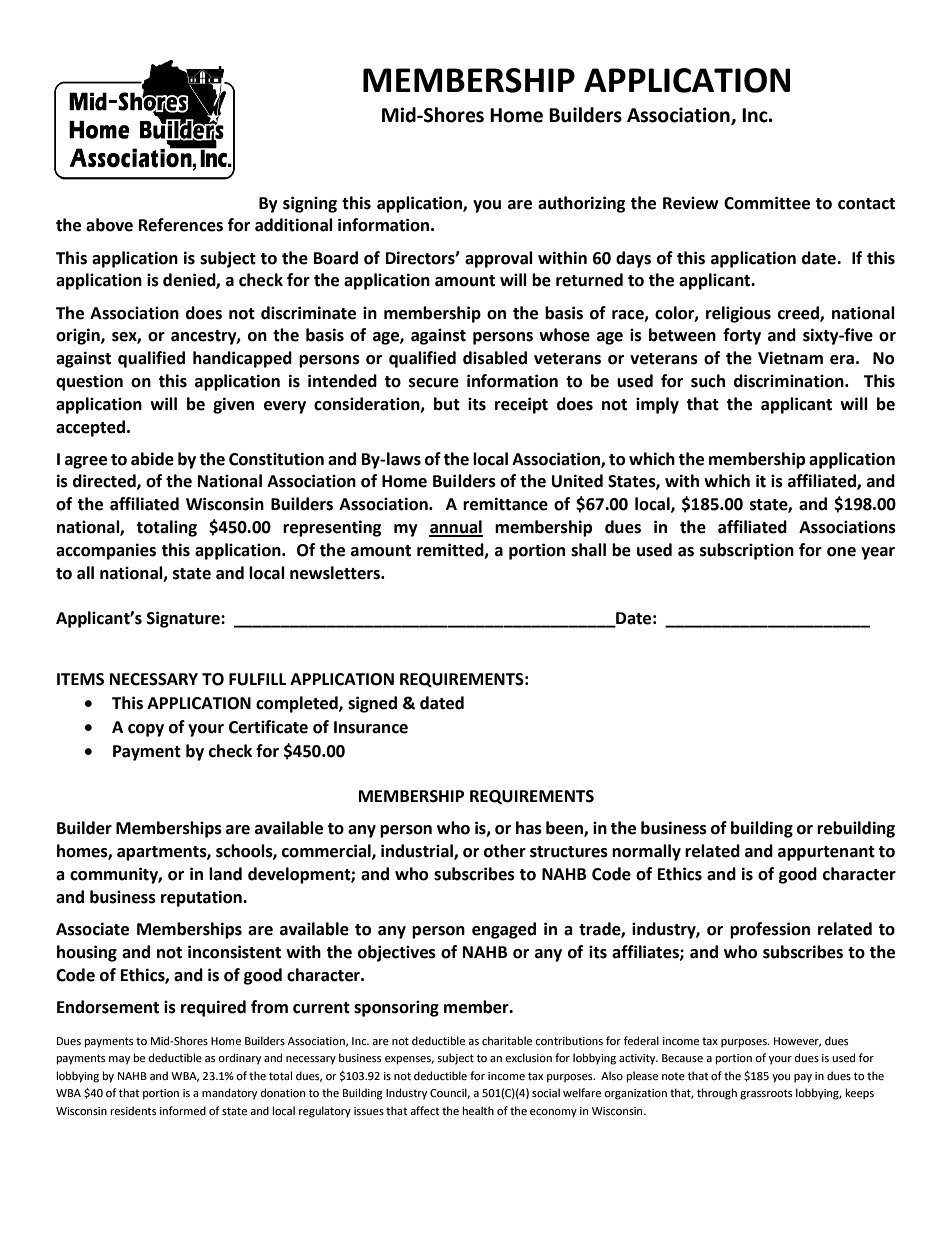 This screenshot has width=952, height=1233. I want to click on annual, so click(456, 528).
